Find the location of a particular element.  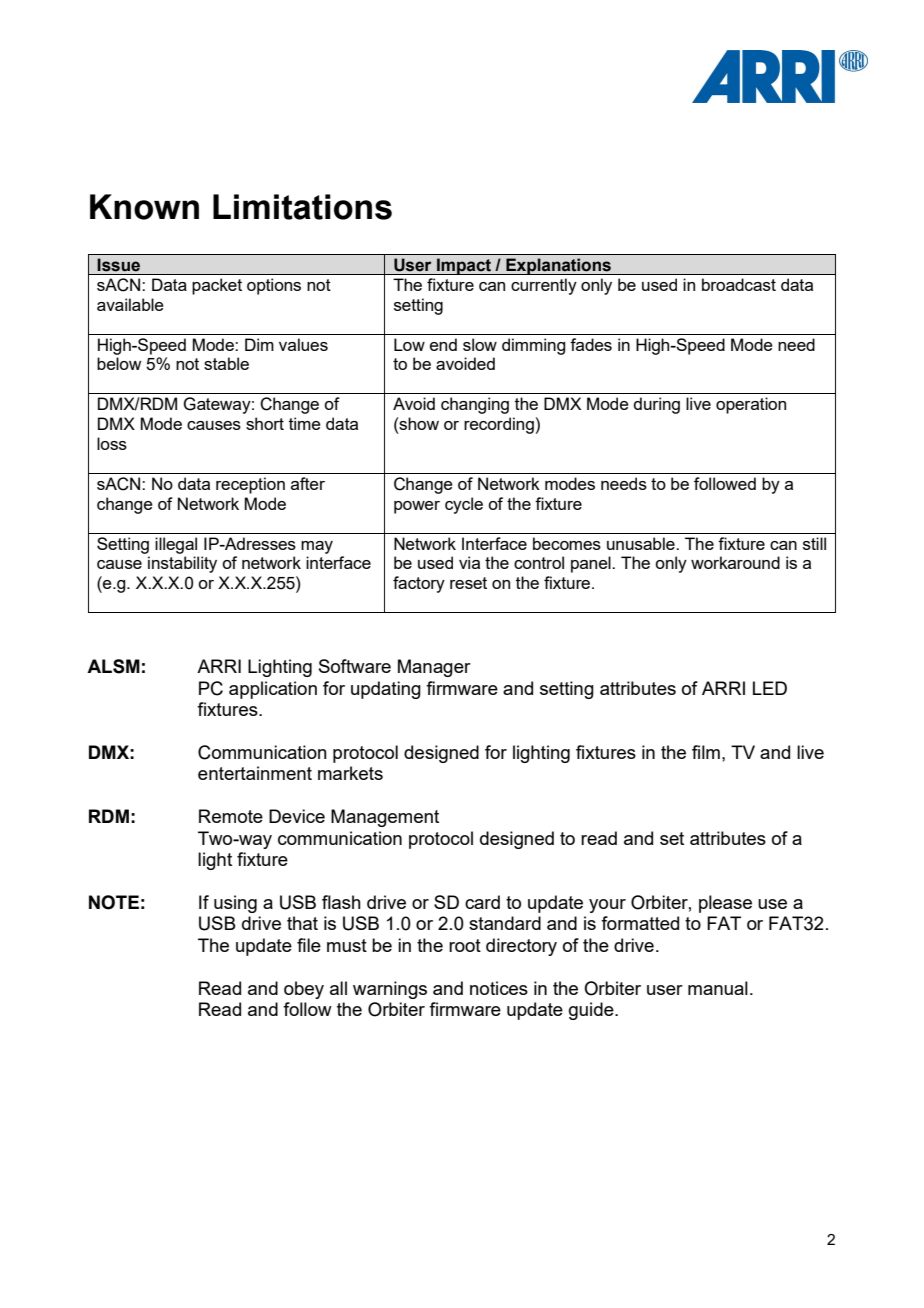

film is located at coordinates (706, 752).
